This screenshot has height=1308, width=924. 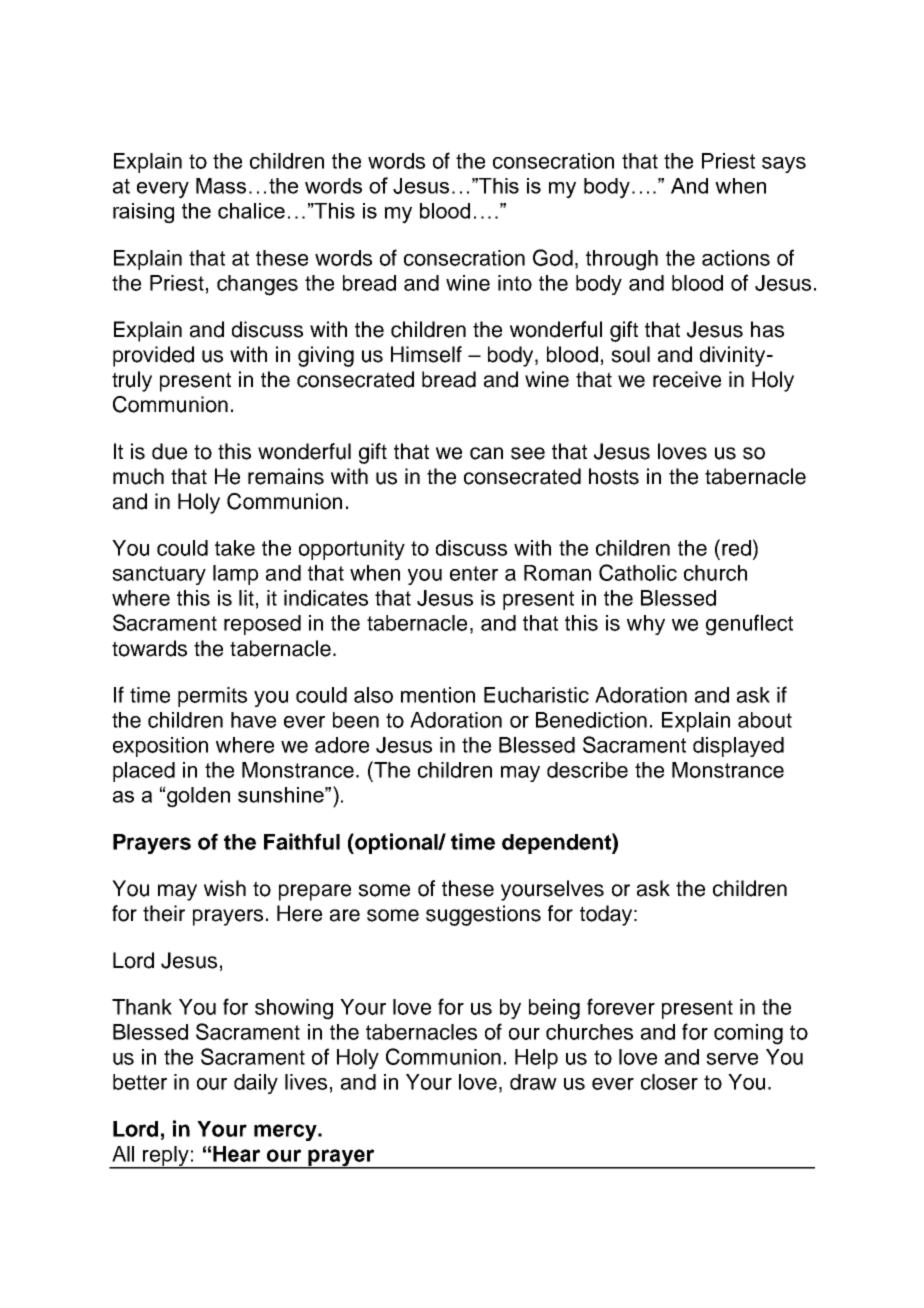 I want to click on closer, so click(x=669, y=1082).
